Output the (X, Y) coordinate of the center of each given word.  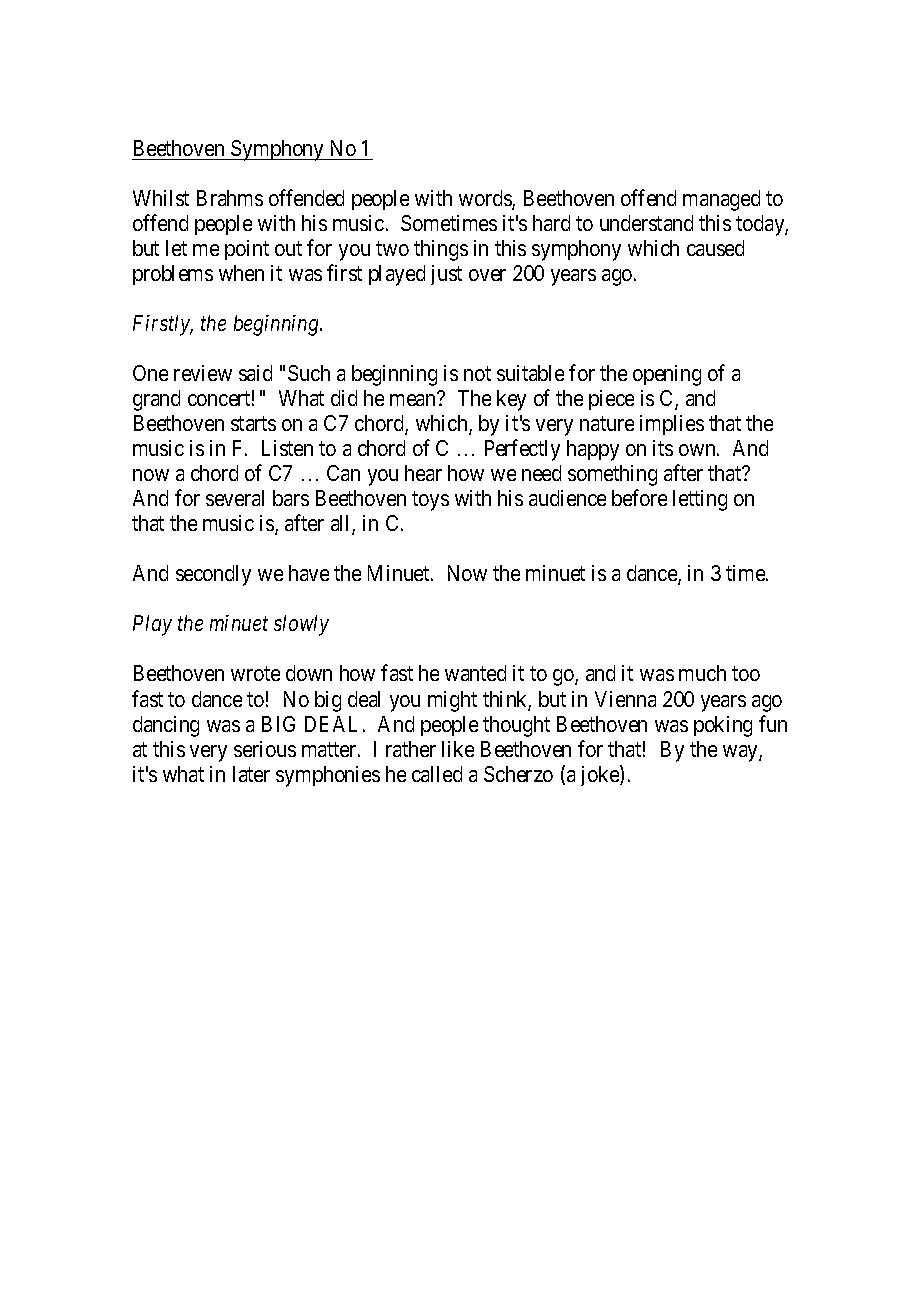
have (309, 573)
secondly (213, 575)
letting (700, 500)
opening (667, 375)
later (251, 774)
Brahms (230, 198)
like (458, 749)
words (486, 199)
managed (721, 200)
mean (412, 400)
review (203, 373)
